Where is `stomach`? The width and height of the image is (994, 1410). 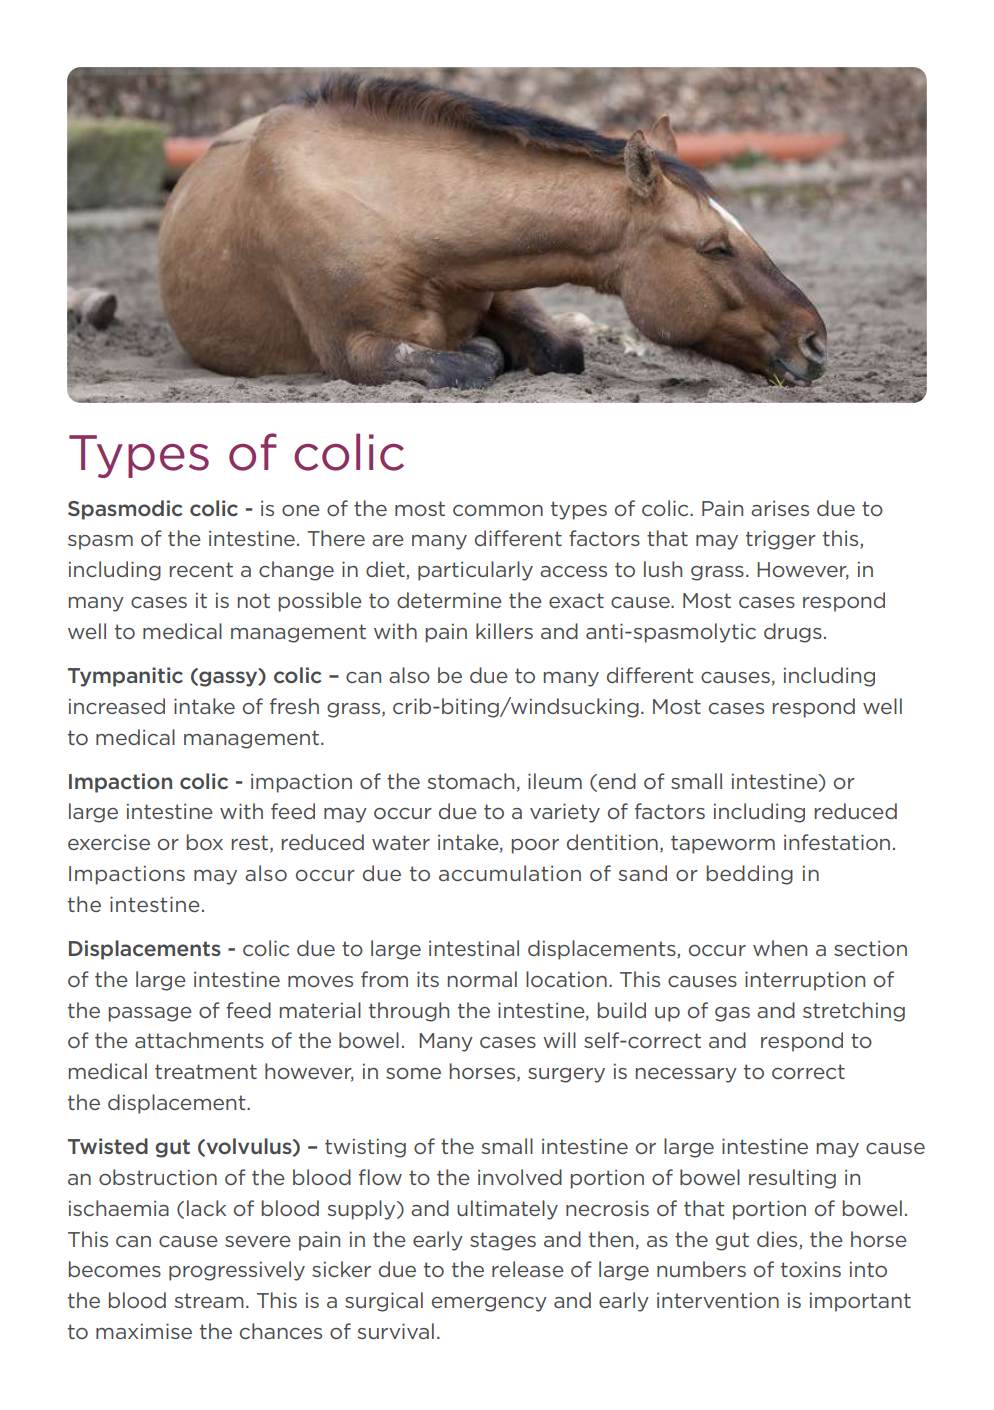
stomach is located at coordinates (471, 781).
